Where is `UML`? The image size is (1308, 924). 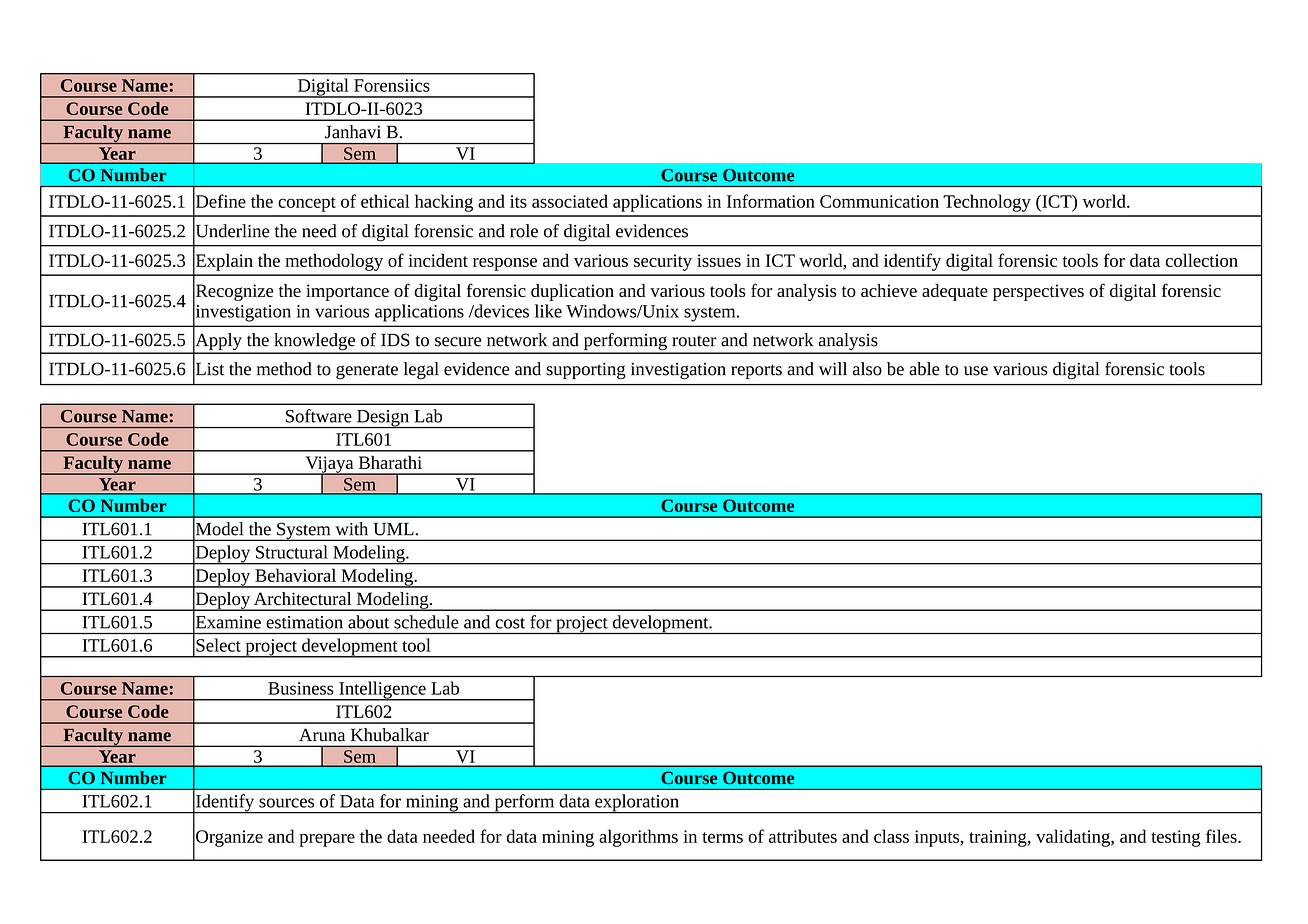
UML is located at coordinates (394, 529).
